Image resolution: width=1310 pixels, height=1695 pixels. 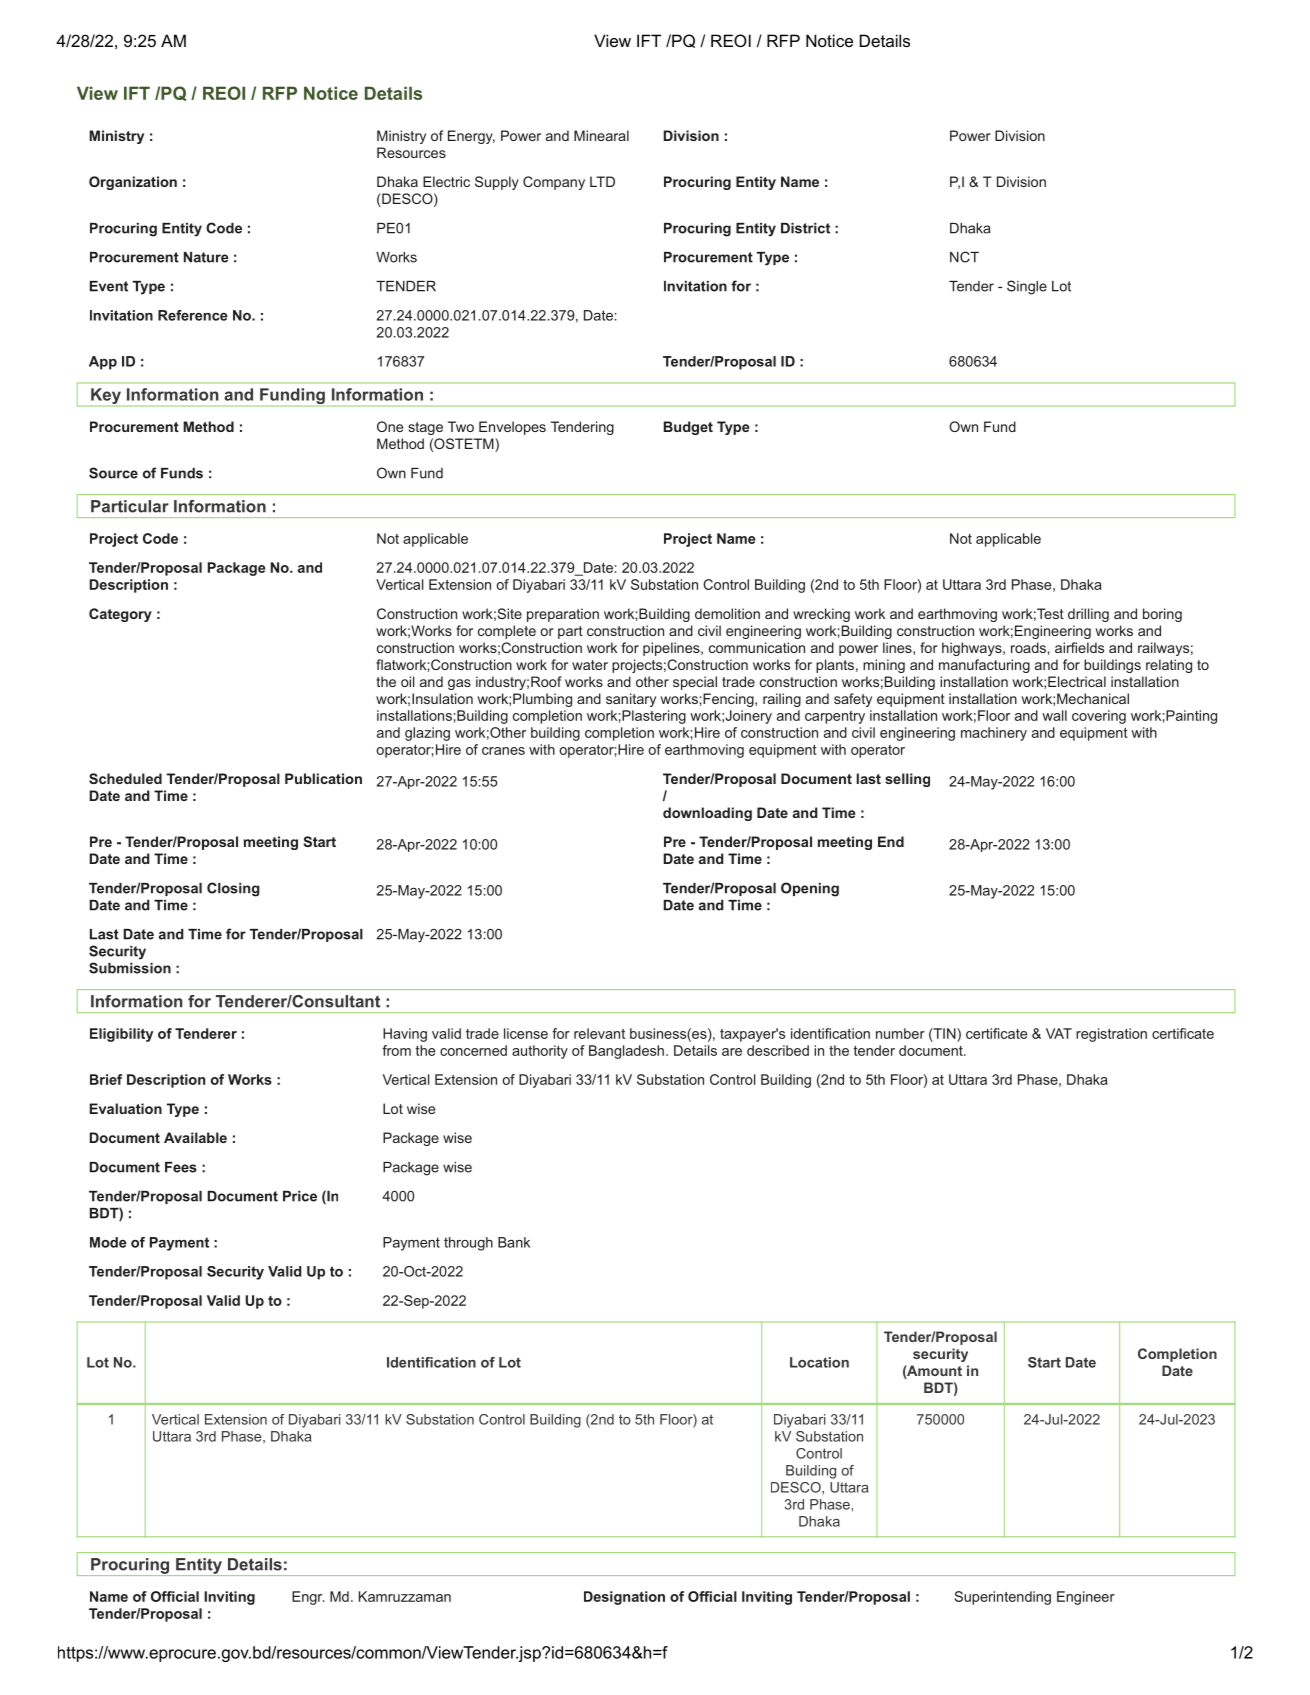 What do you see at coordinates (120, 615) in the screenshot?
I see `Category` at bounding box center [120, 615].
